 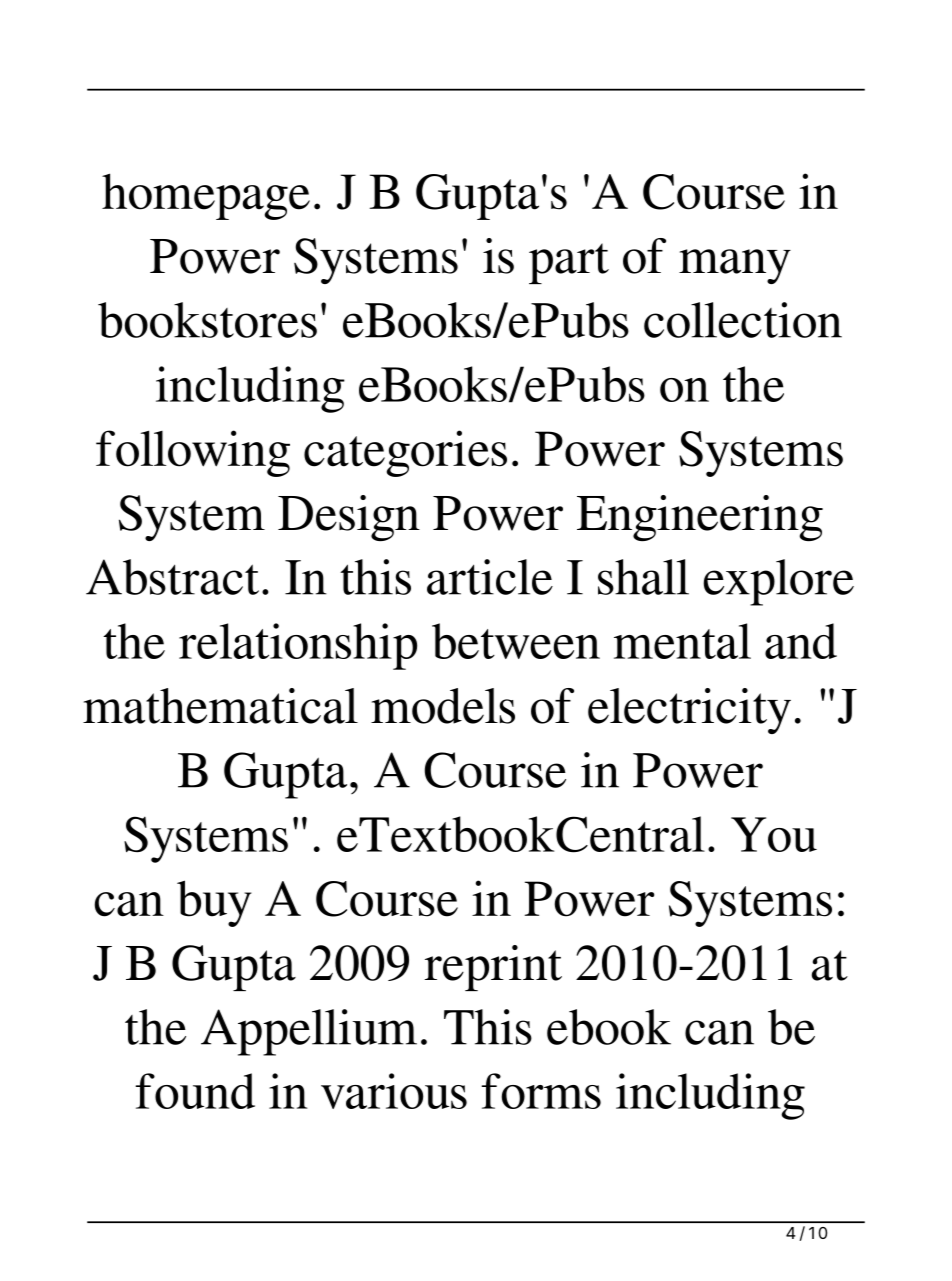 What do you see at coordinates (569, 263) in the page?
I see `part` at bounding box center [569, 263].
